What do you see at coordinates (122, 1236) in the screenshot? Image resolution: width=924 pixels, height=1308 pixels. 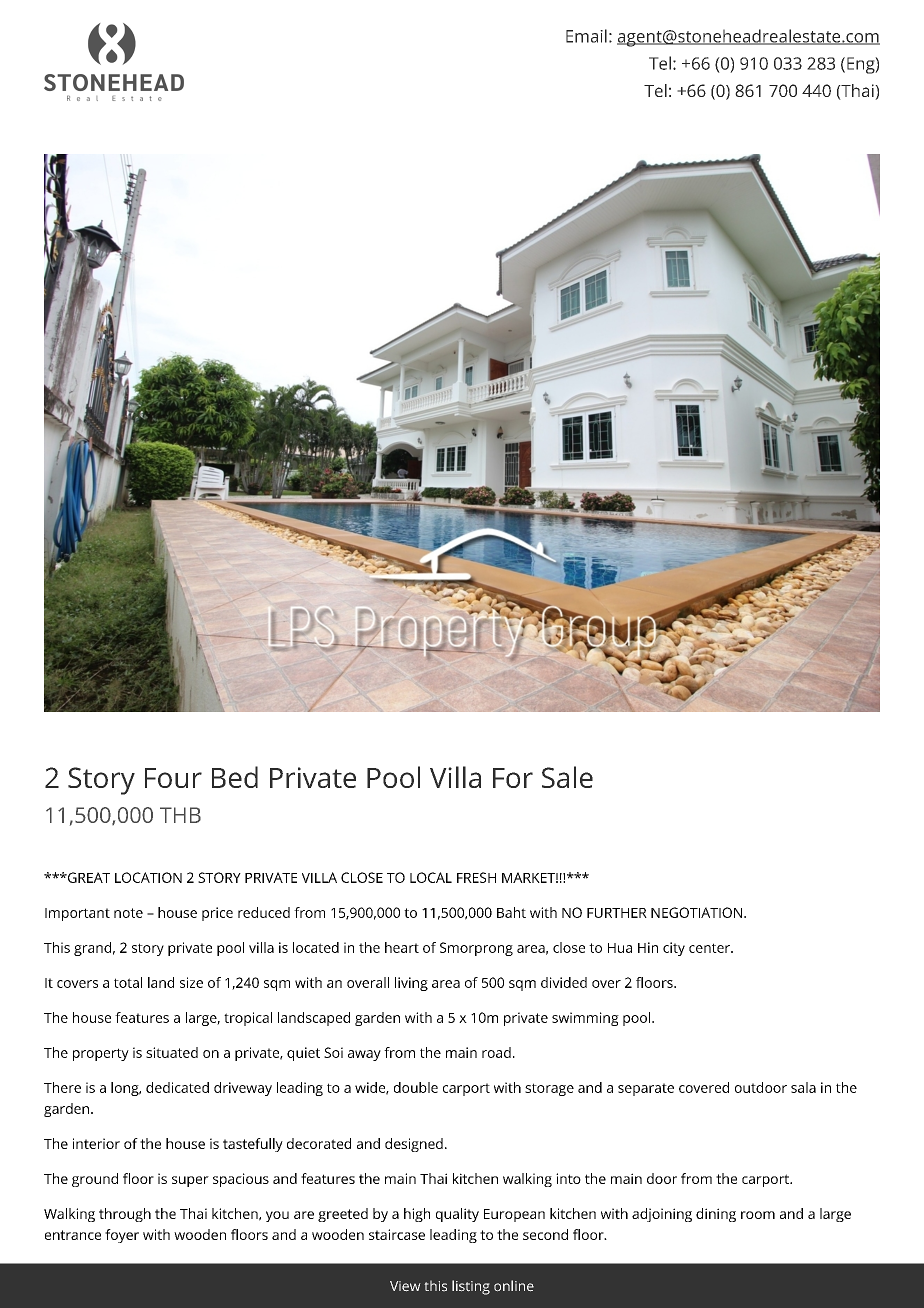 I see `foyer` at bounding box center [122, 1236].
